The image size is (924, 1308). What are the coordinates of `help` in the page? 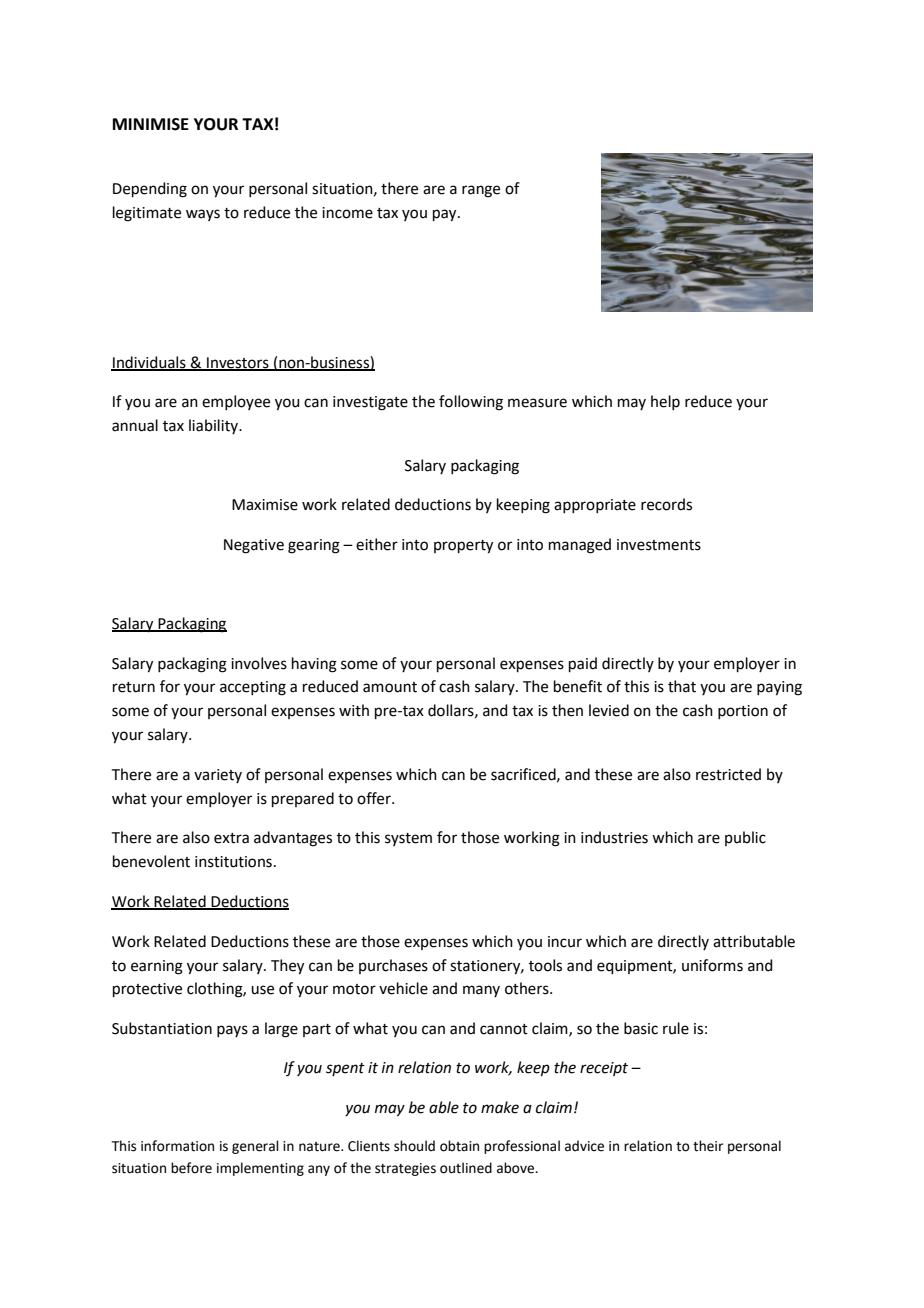 It's located at (665, 402).
